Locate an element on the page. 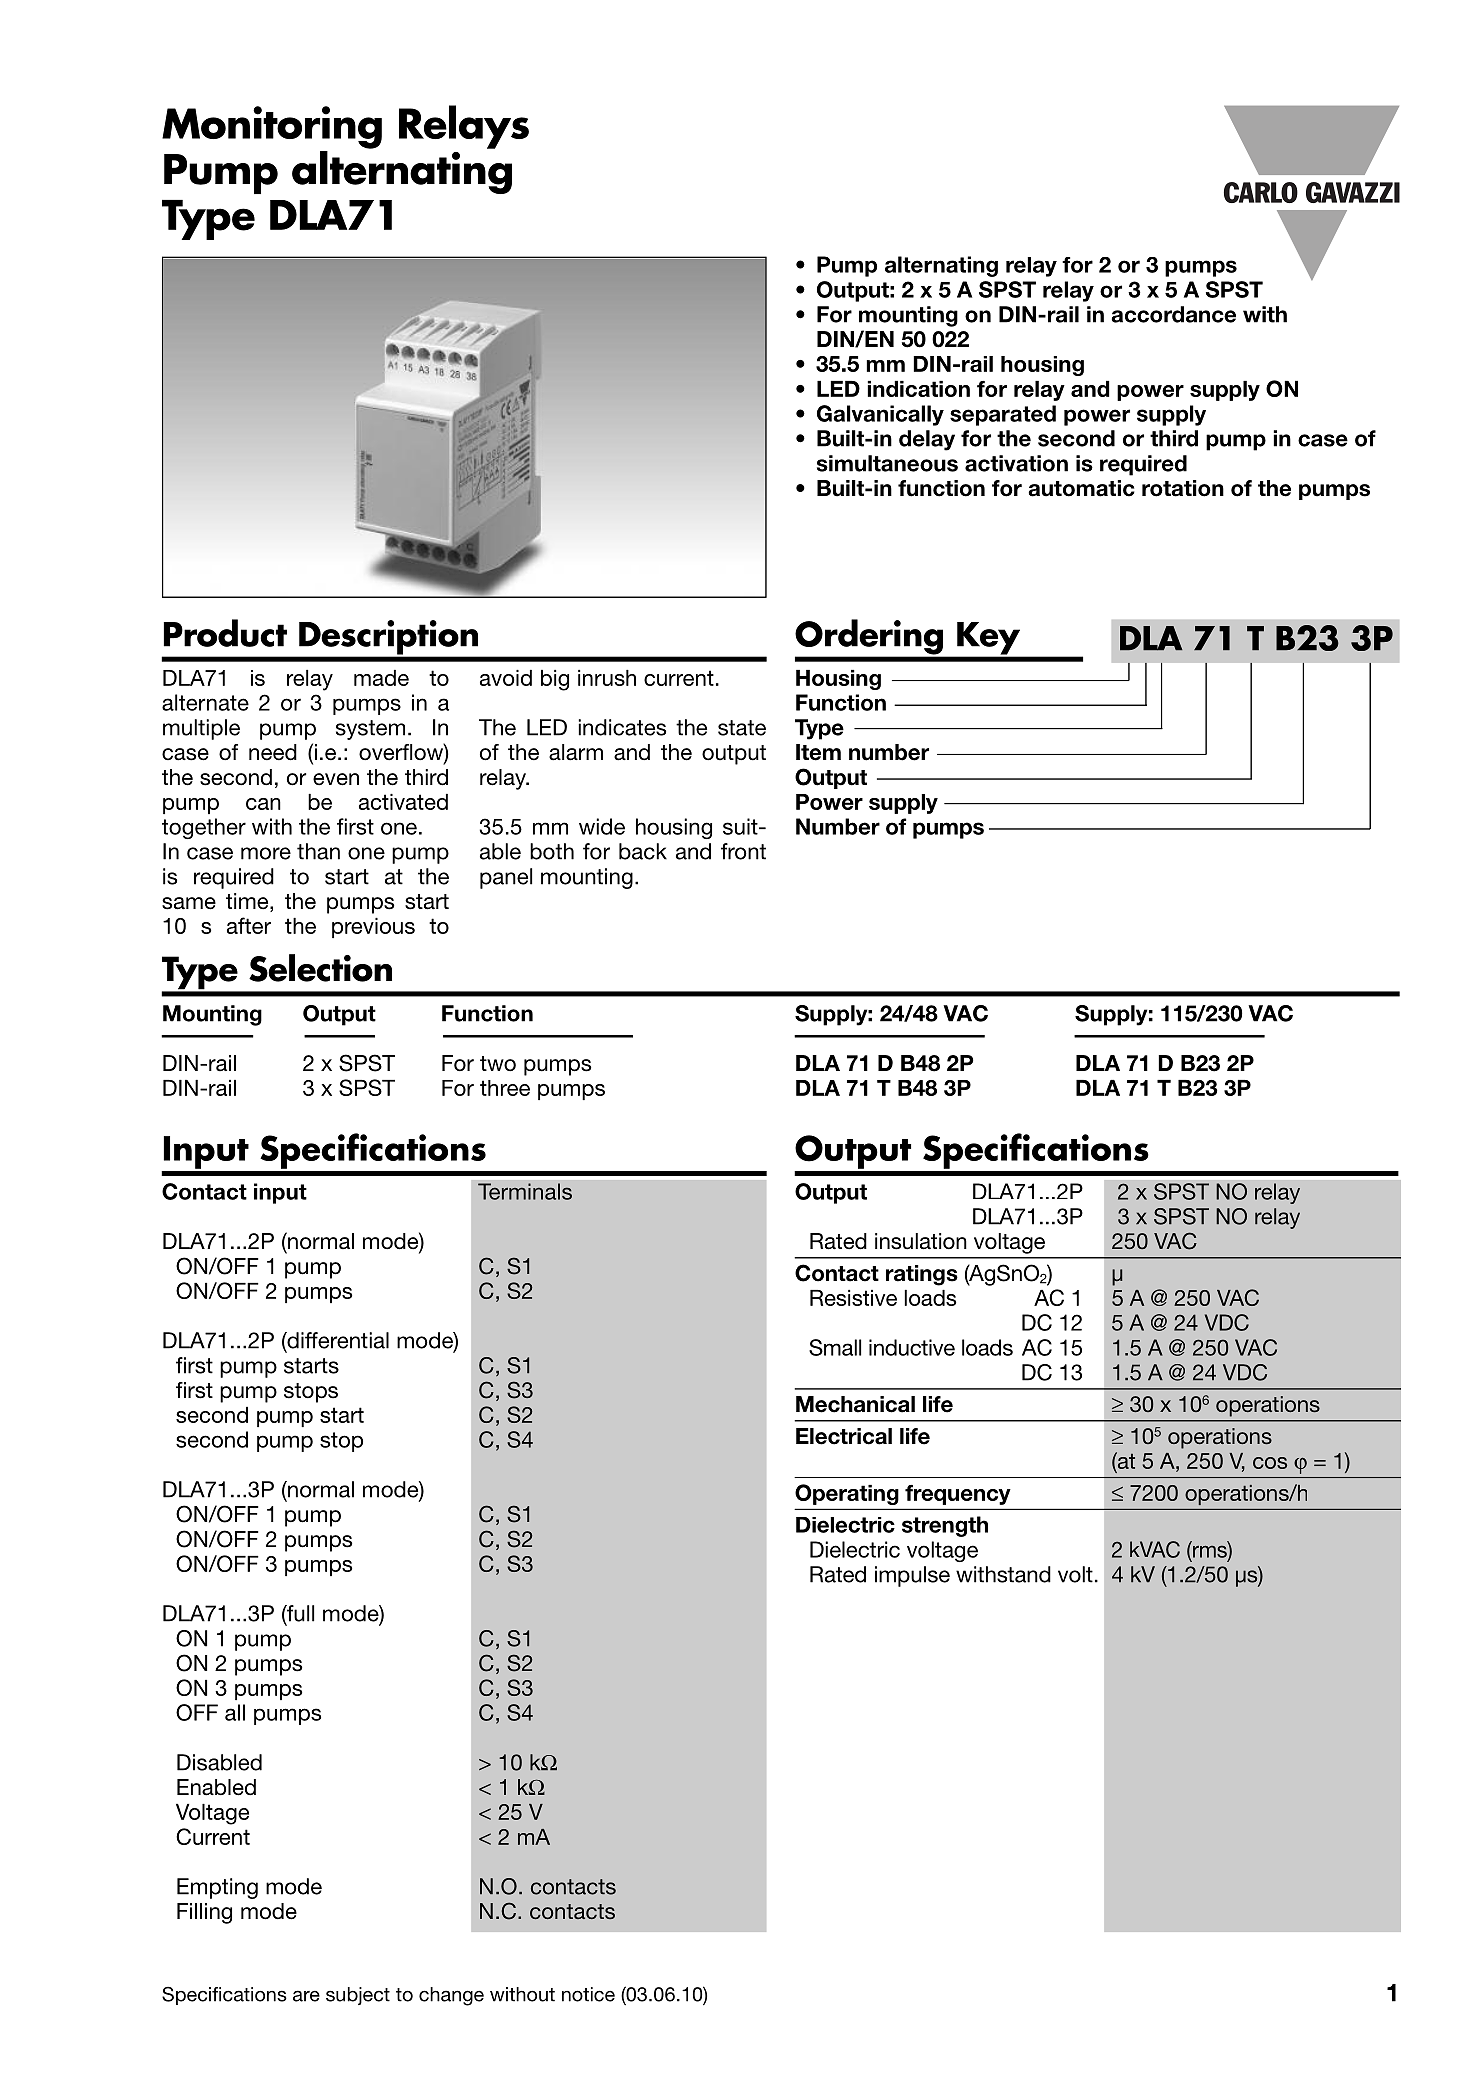  cos is located at coordinates (1270, 1463).
